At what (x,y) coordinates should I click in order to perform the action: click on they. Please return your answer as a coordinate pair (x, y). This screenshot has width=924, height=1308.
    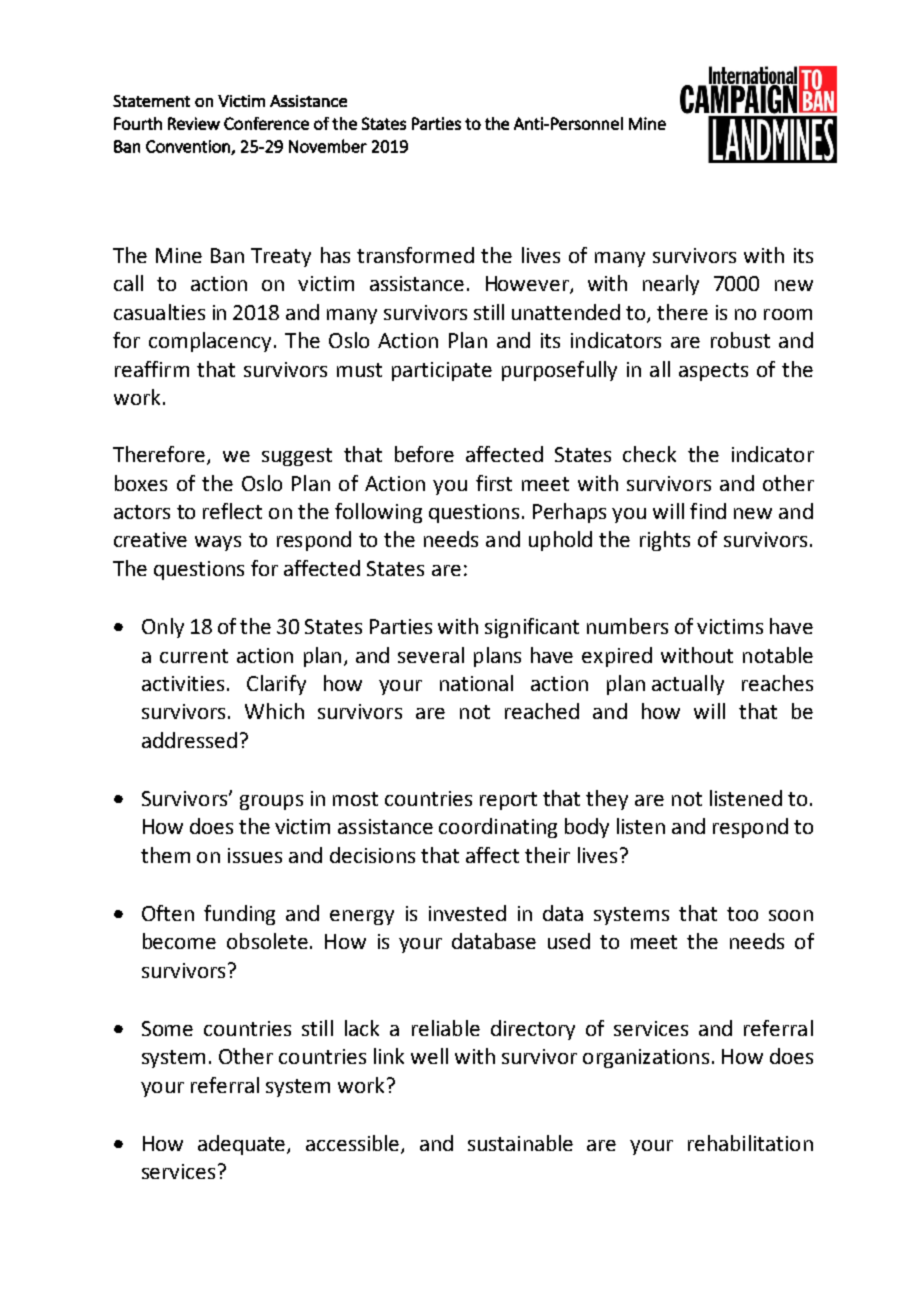
    Looking at the image, I should click on (607, 800).
